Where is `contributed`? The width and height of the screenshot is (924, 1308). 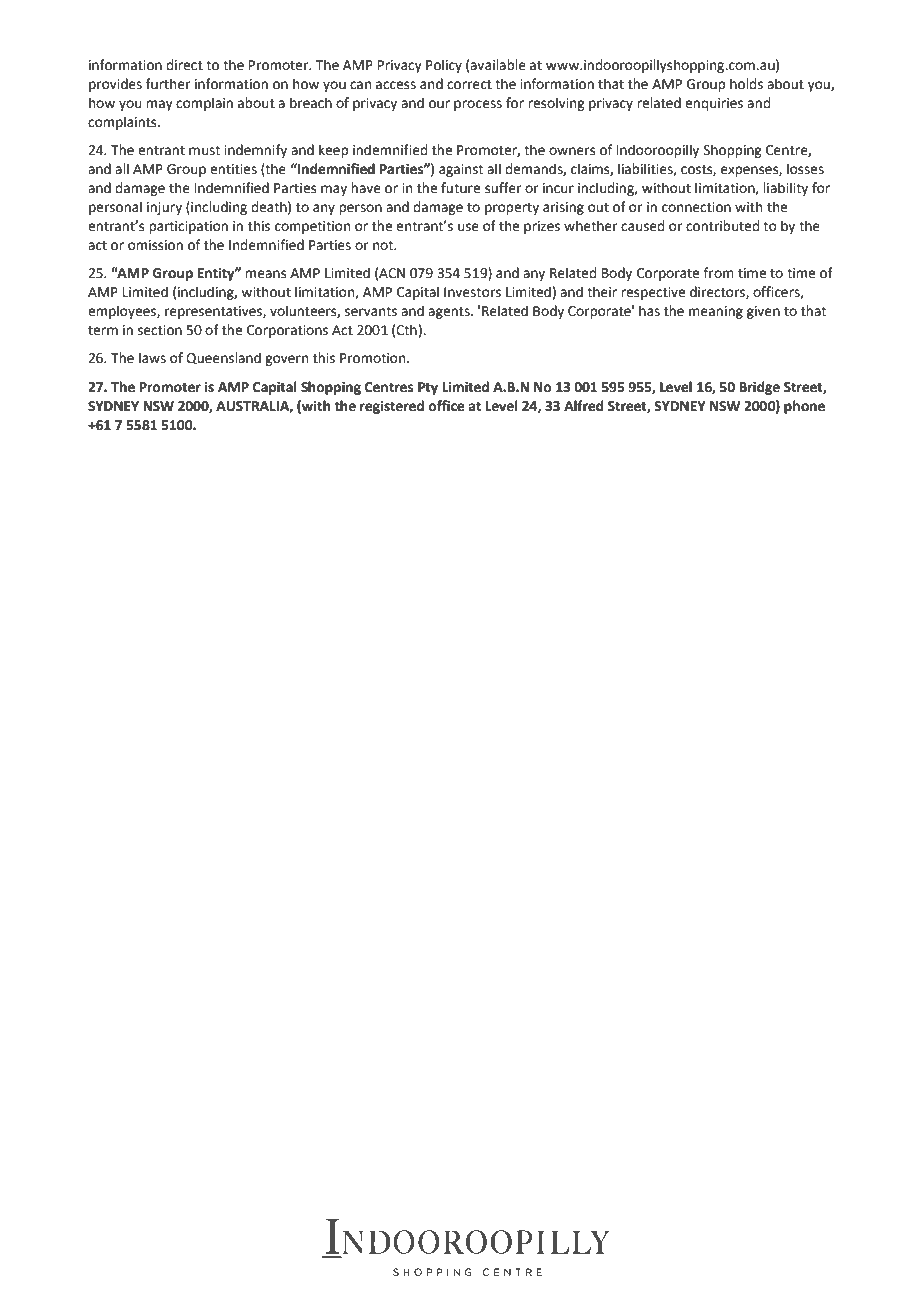 contributed is located at coordinates (722, 226).
